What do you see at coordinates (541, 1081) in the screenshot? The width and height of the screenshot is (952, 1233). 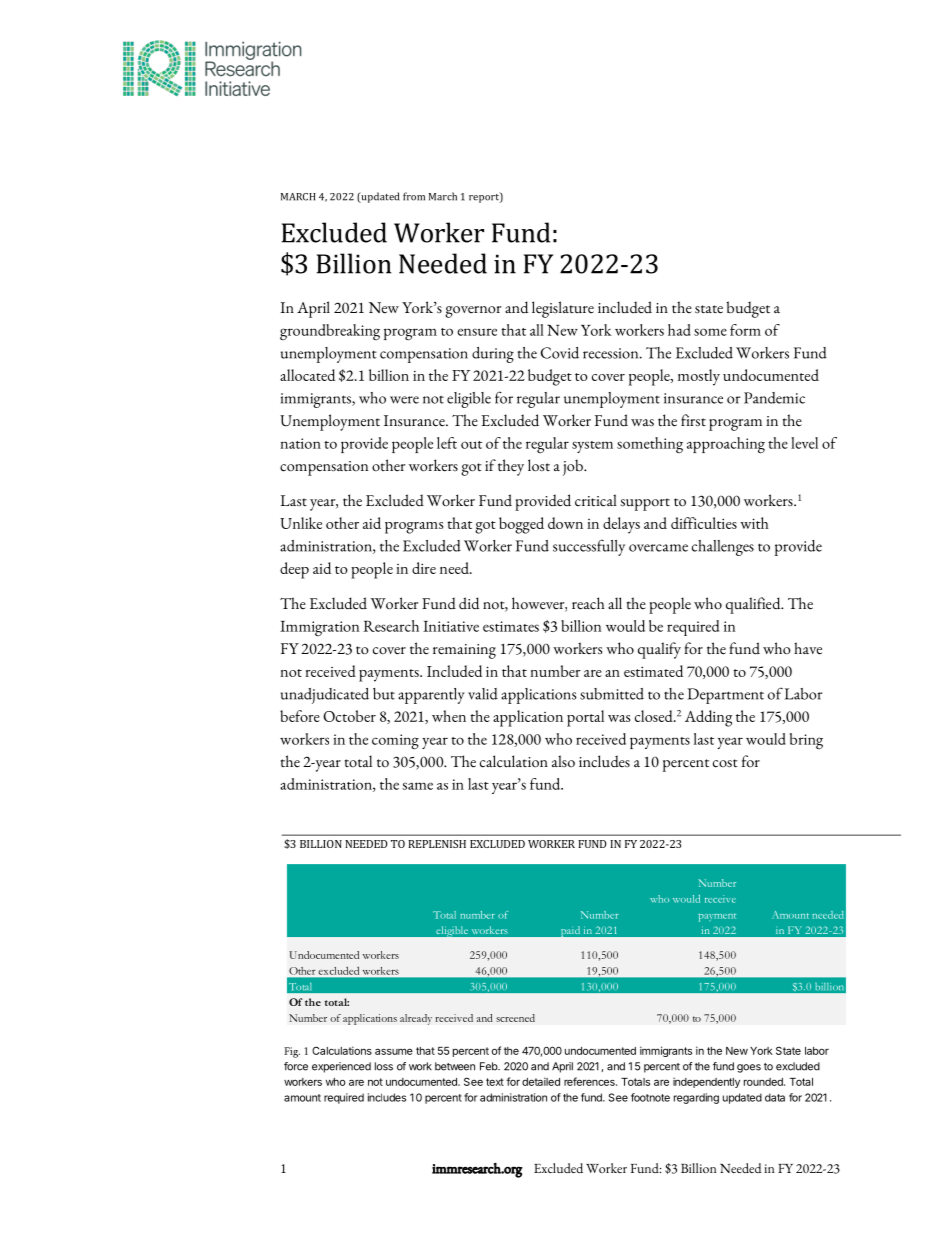 I see `detailed` at bounding box center [541, 1081].
